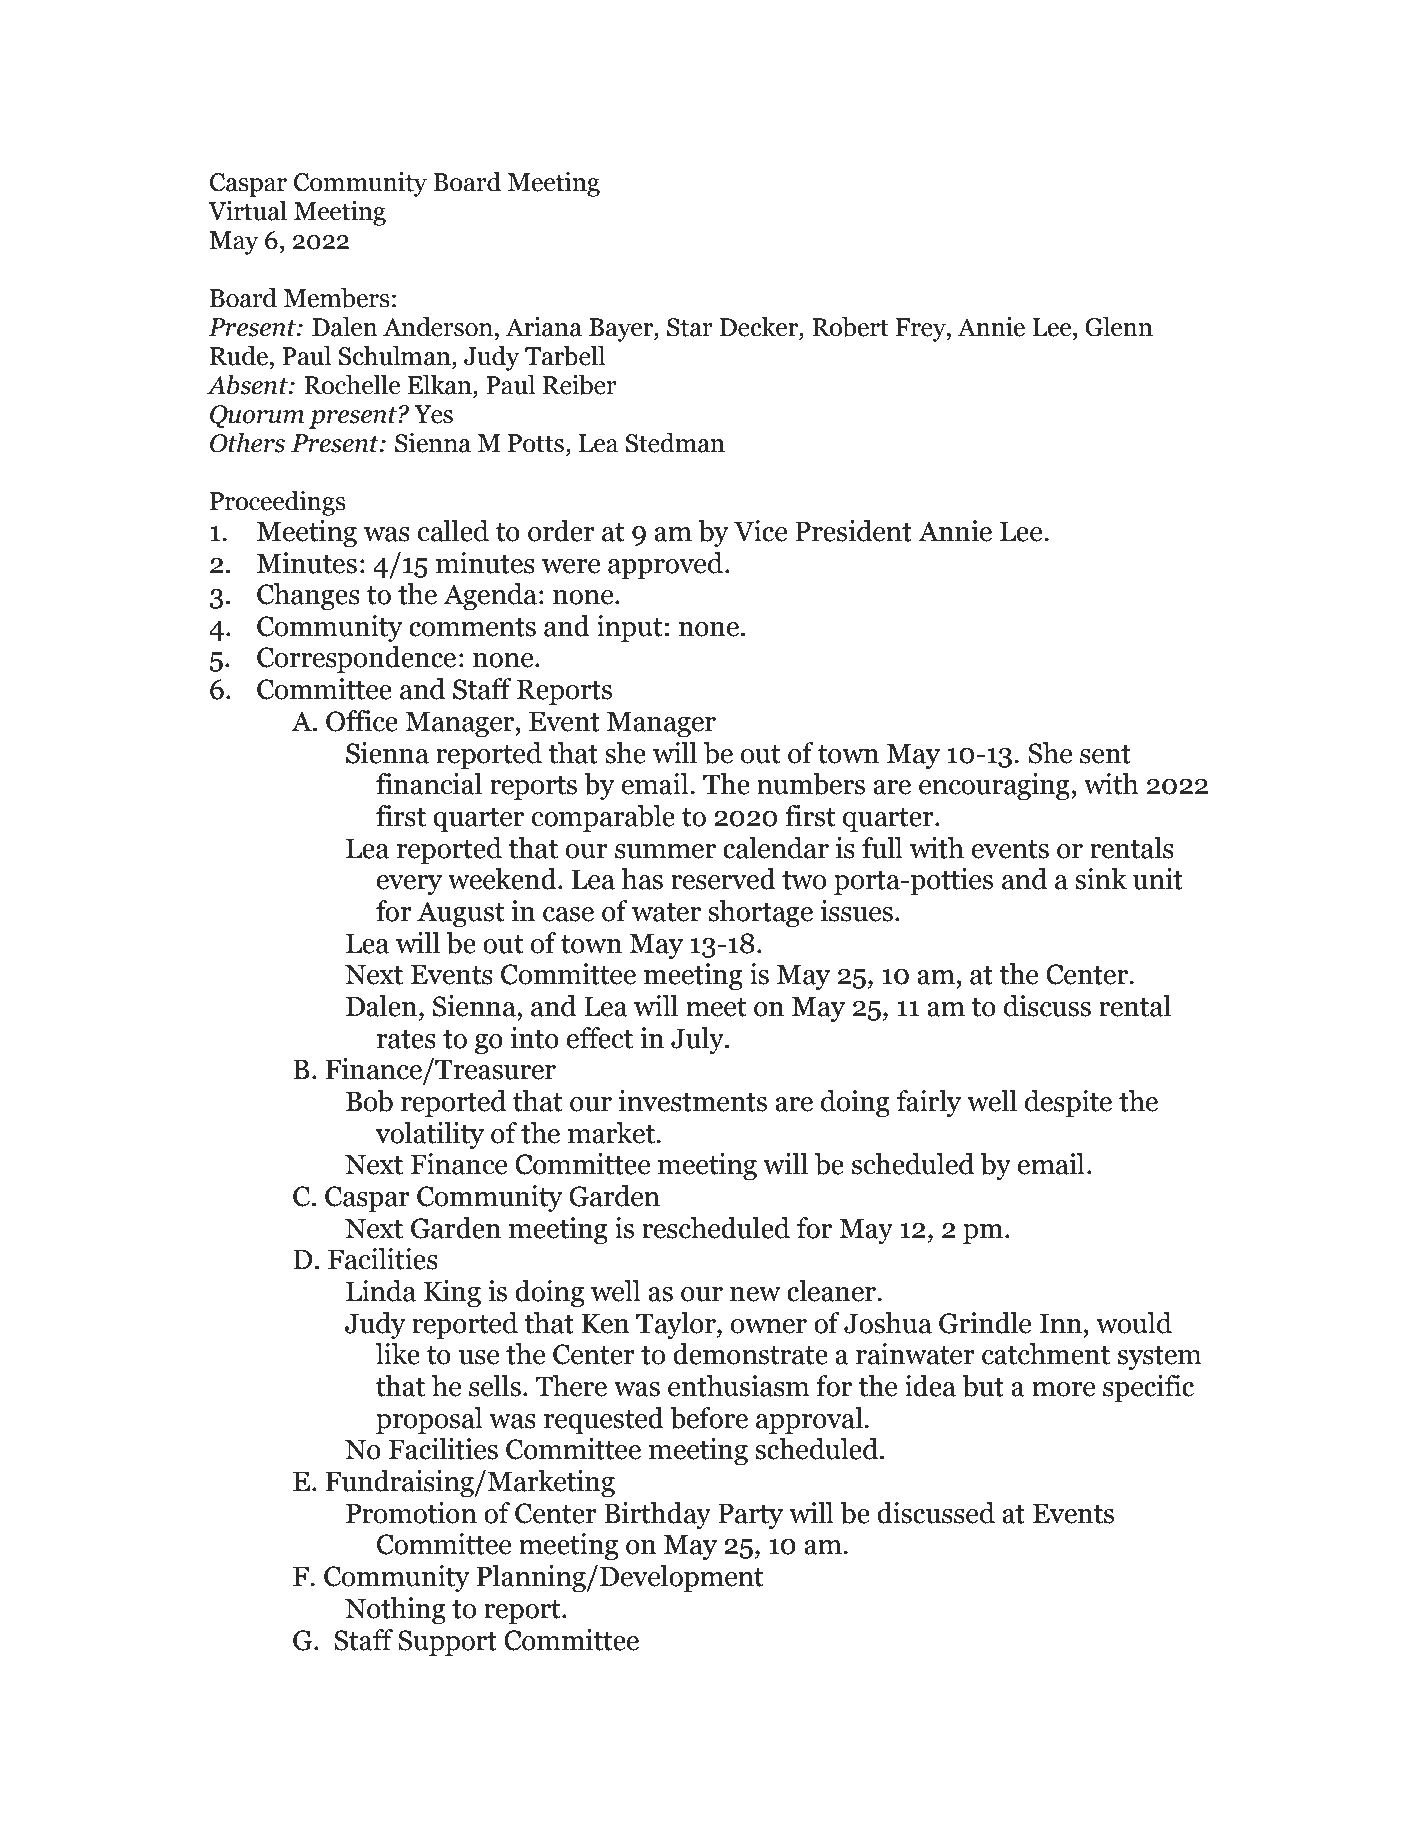 The image size is (1420, 1838). What do you see at coordinates (994, 786) in the document?
I see `encouraging` at bounding box center [994, 786].
